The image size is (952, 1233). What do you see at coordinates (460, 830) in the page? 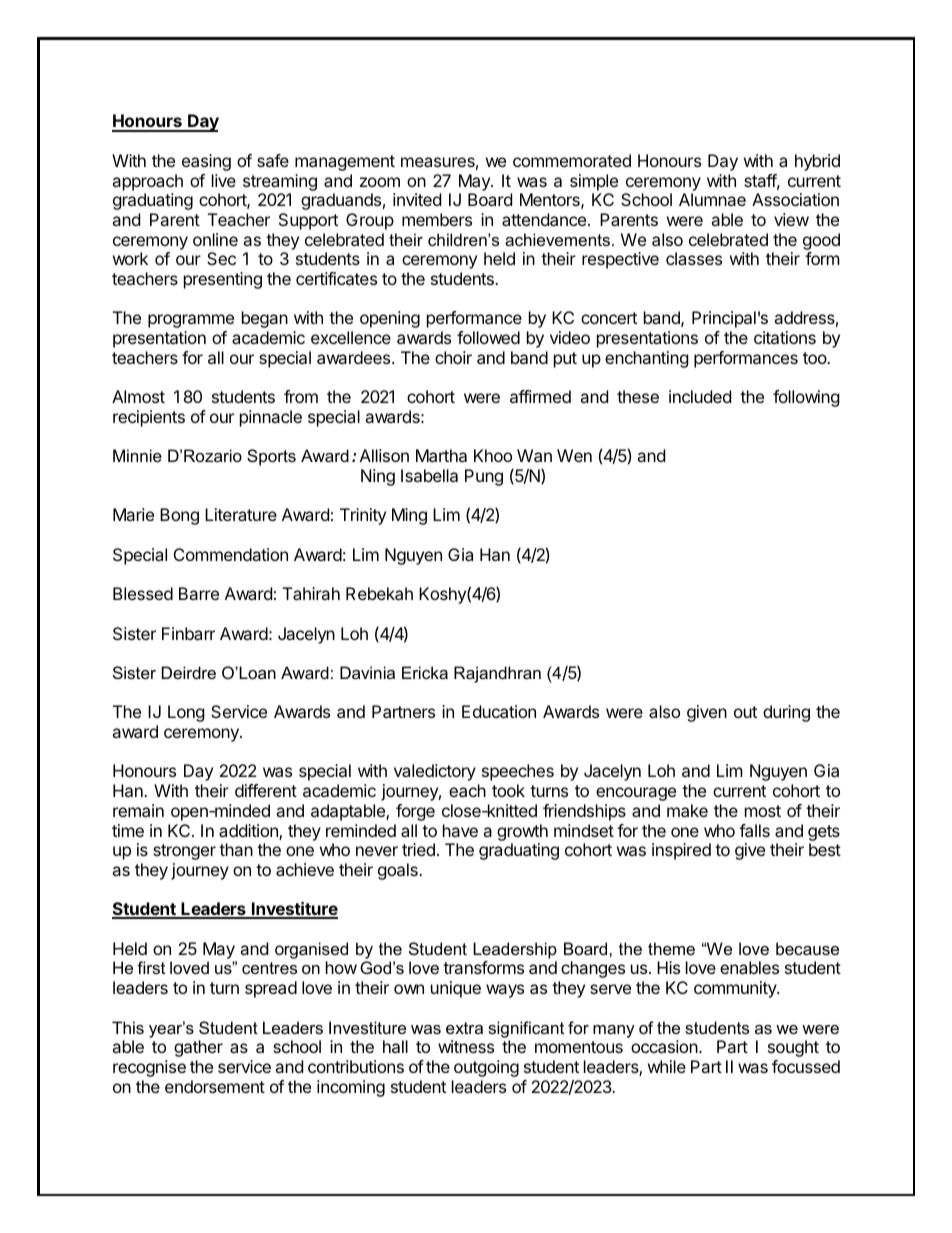
I see `have` at bounding box center [460, 830].
